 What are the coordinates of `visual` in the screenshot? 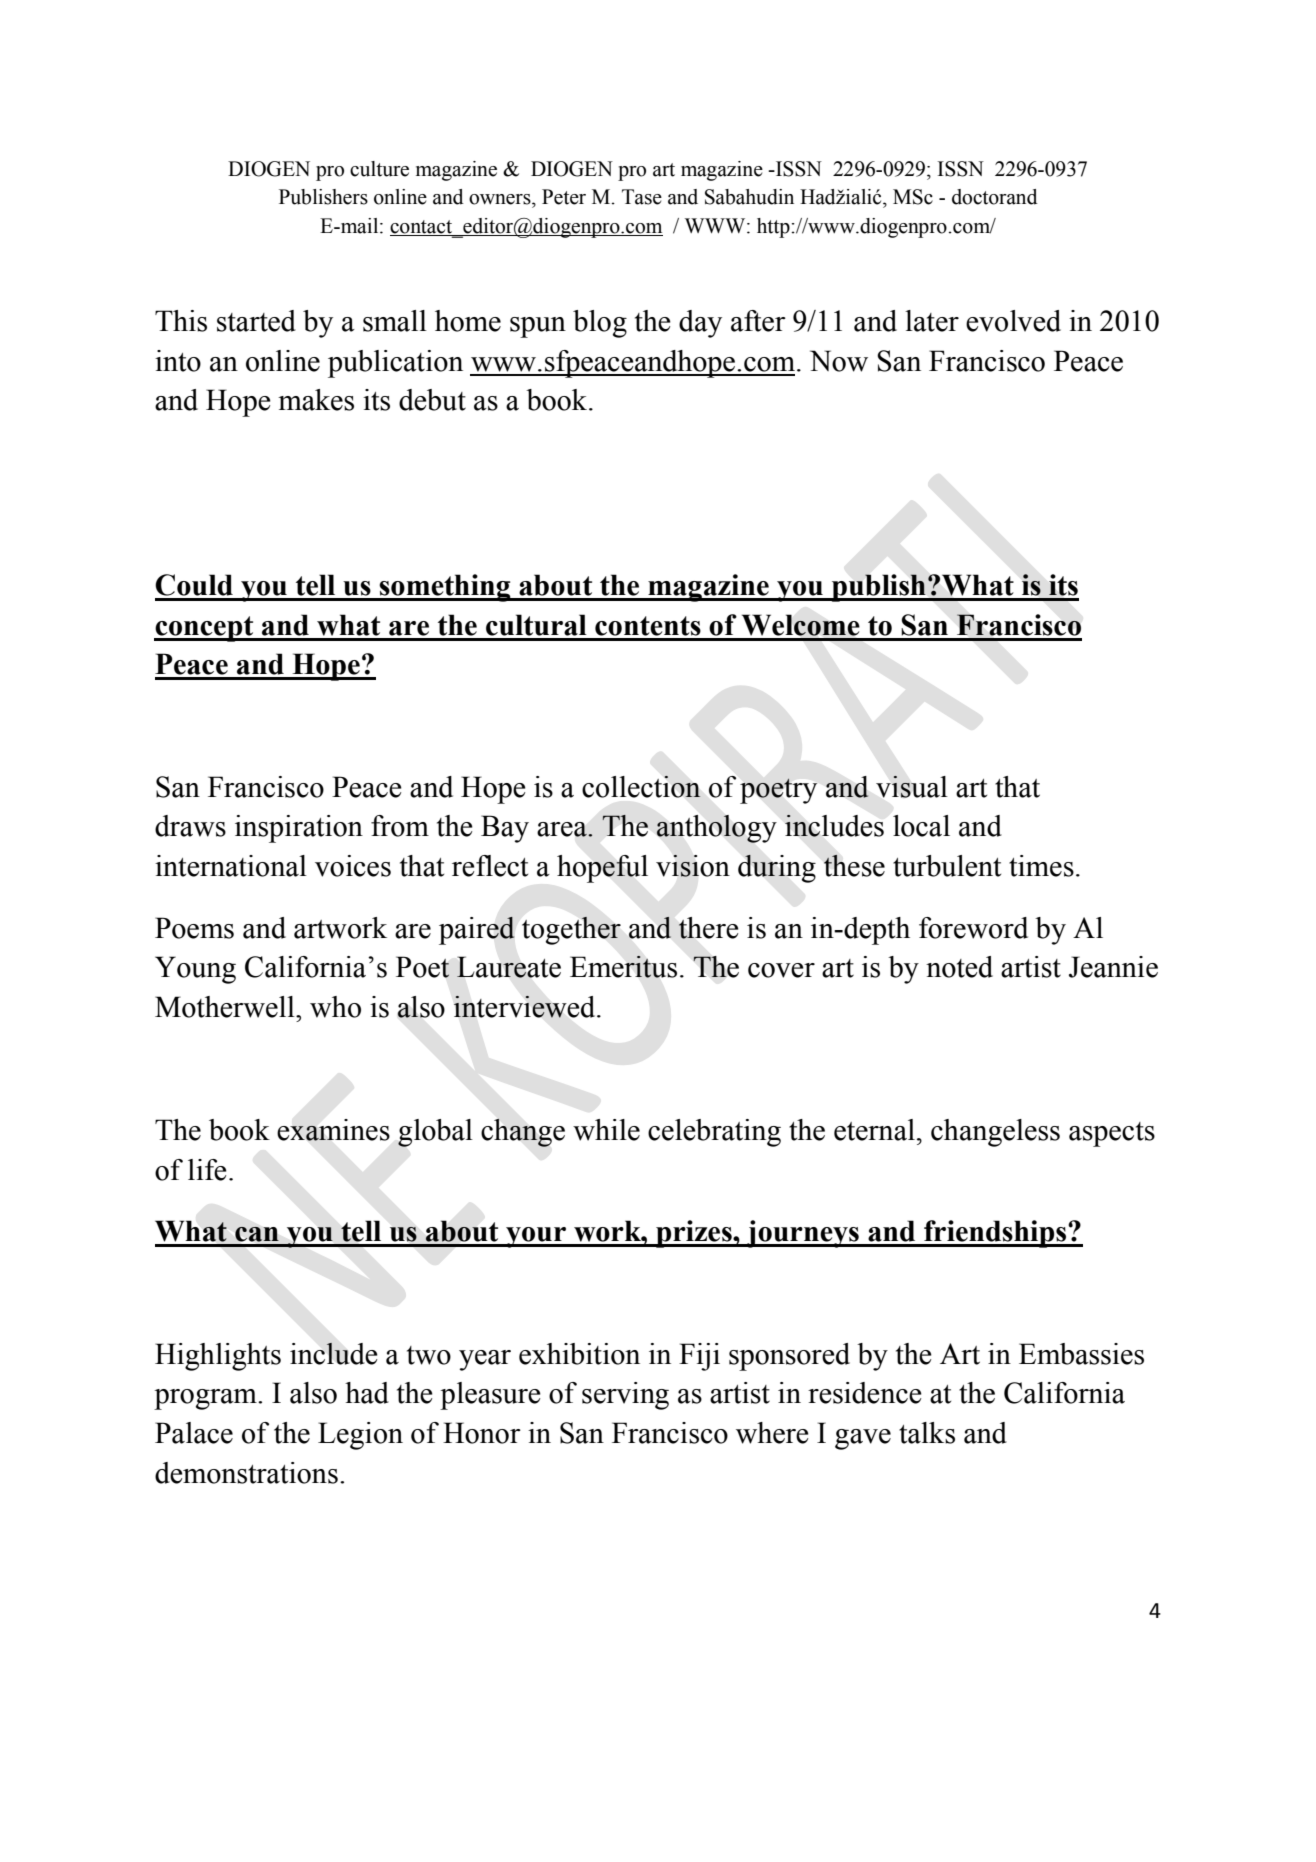 It's located at (912, 786).
